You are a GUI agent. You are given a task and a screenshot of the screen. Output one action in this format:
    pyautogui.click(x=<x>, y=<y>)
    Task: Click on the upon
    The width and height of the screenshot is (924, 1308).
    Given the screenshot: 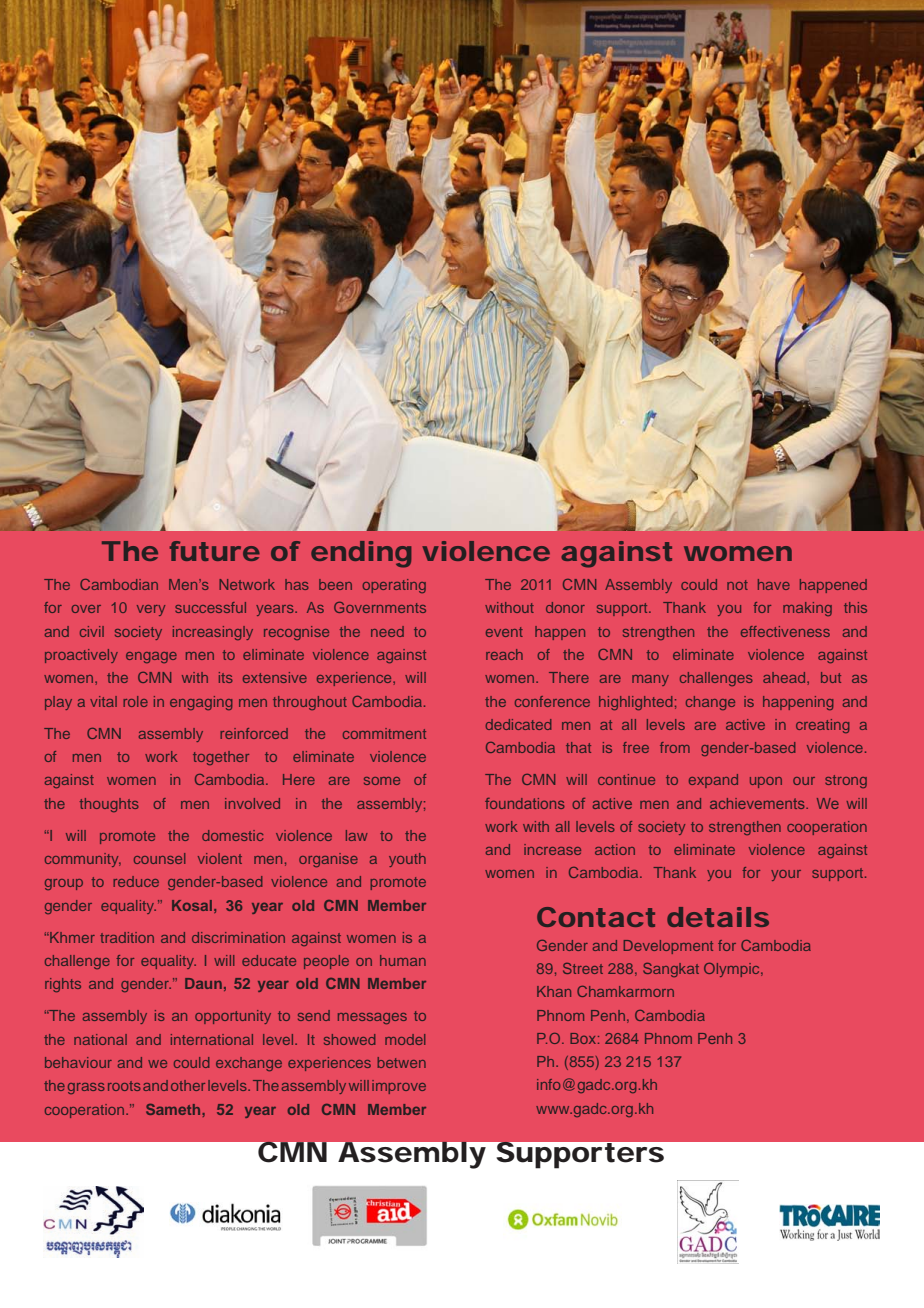 What is the action you would take?
    pyautogui.click(x=766, y=782)
